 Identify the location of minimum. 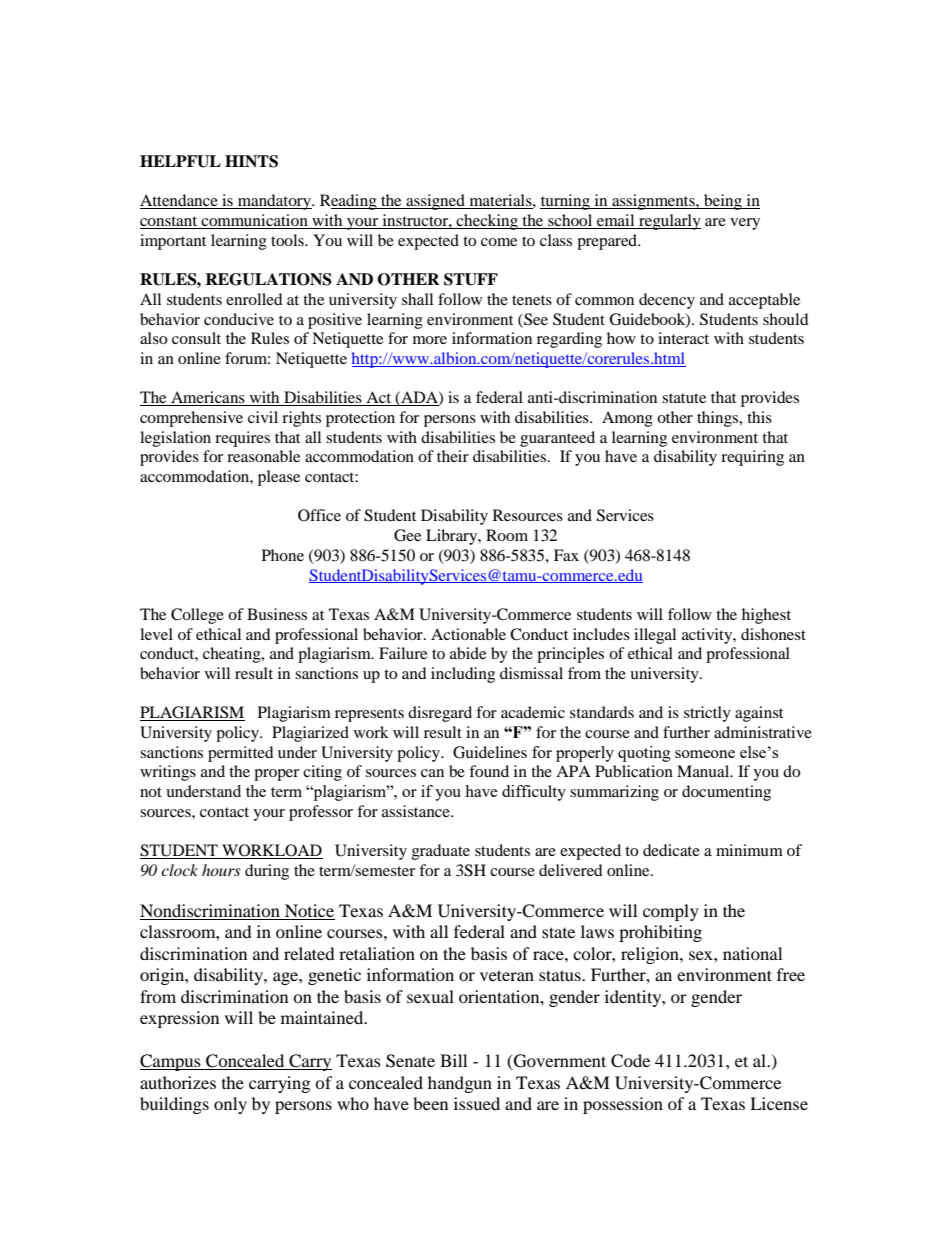
(749, 850).
